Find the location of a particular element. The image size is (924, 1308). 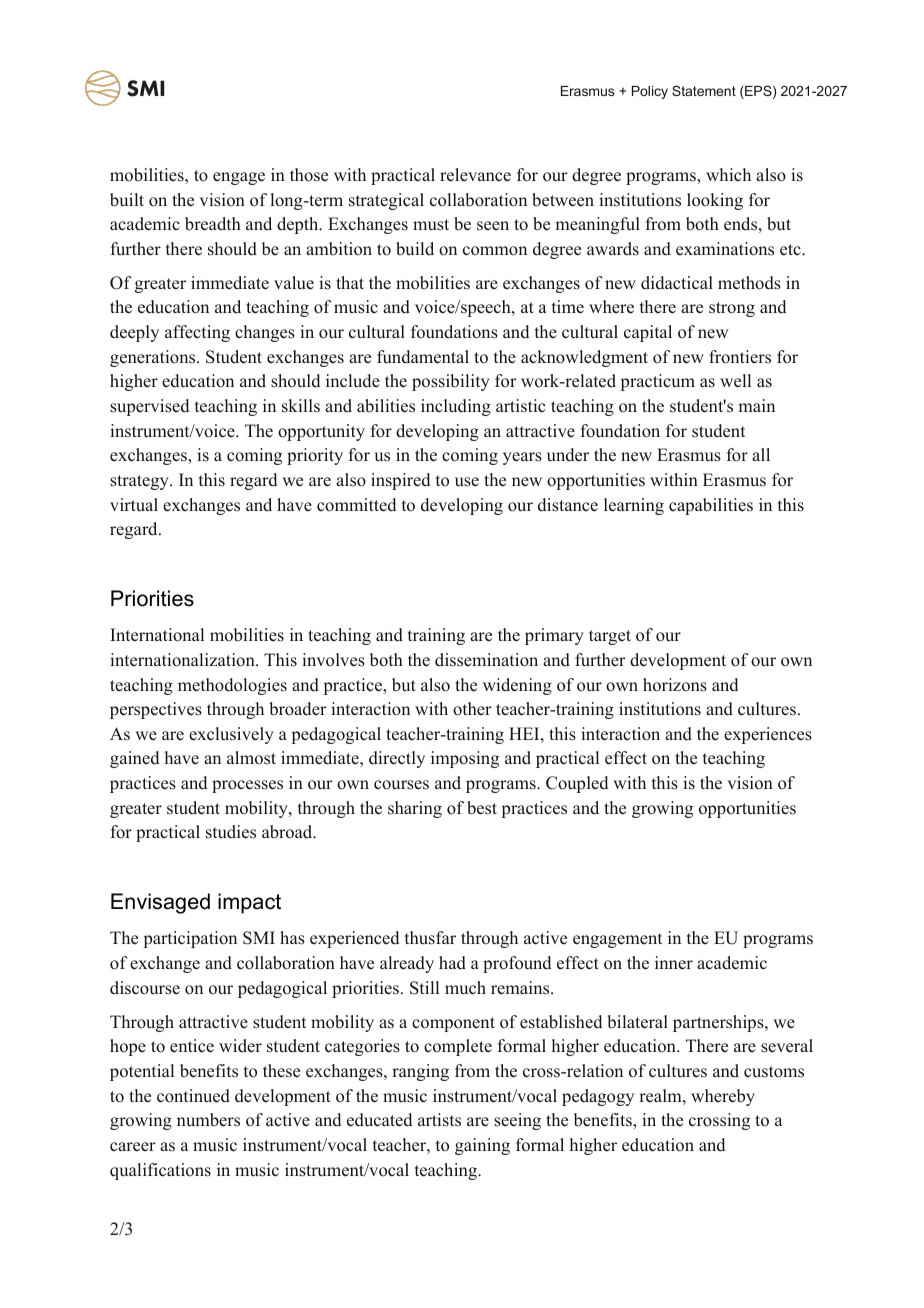

Statement is located at coordinates (704, 90).
